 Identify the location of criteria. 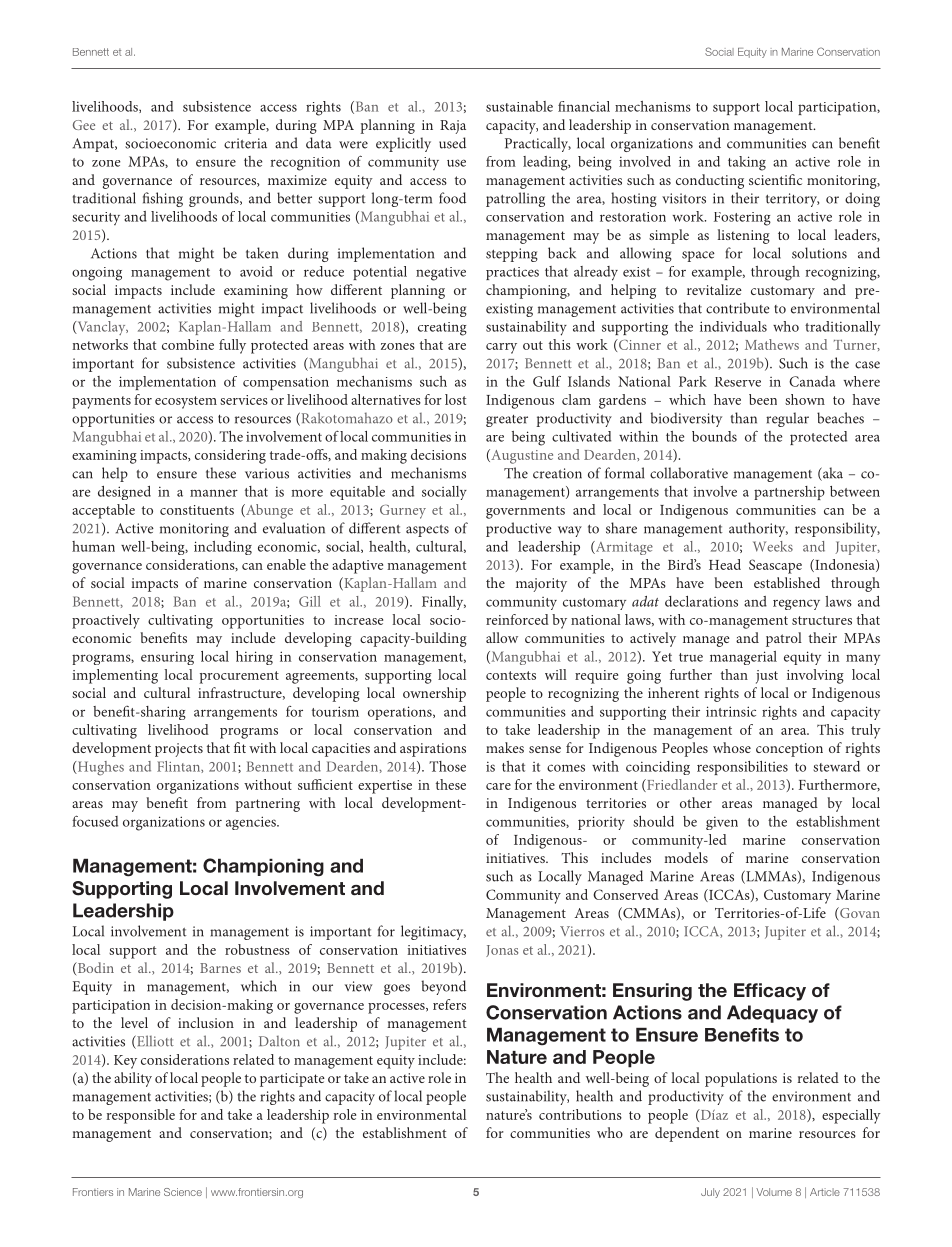
(245, 143).
